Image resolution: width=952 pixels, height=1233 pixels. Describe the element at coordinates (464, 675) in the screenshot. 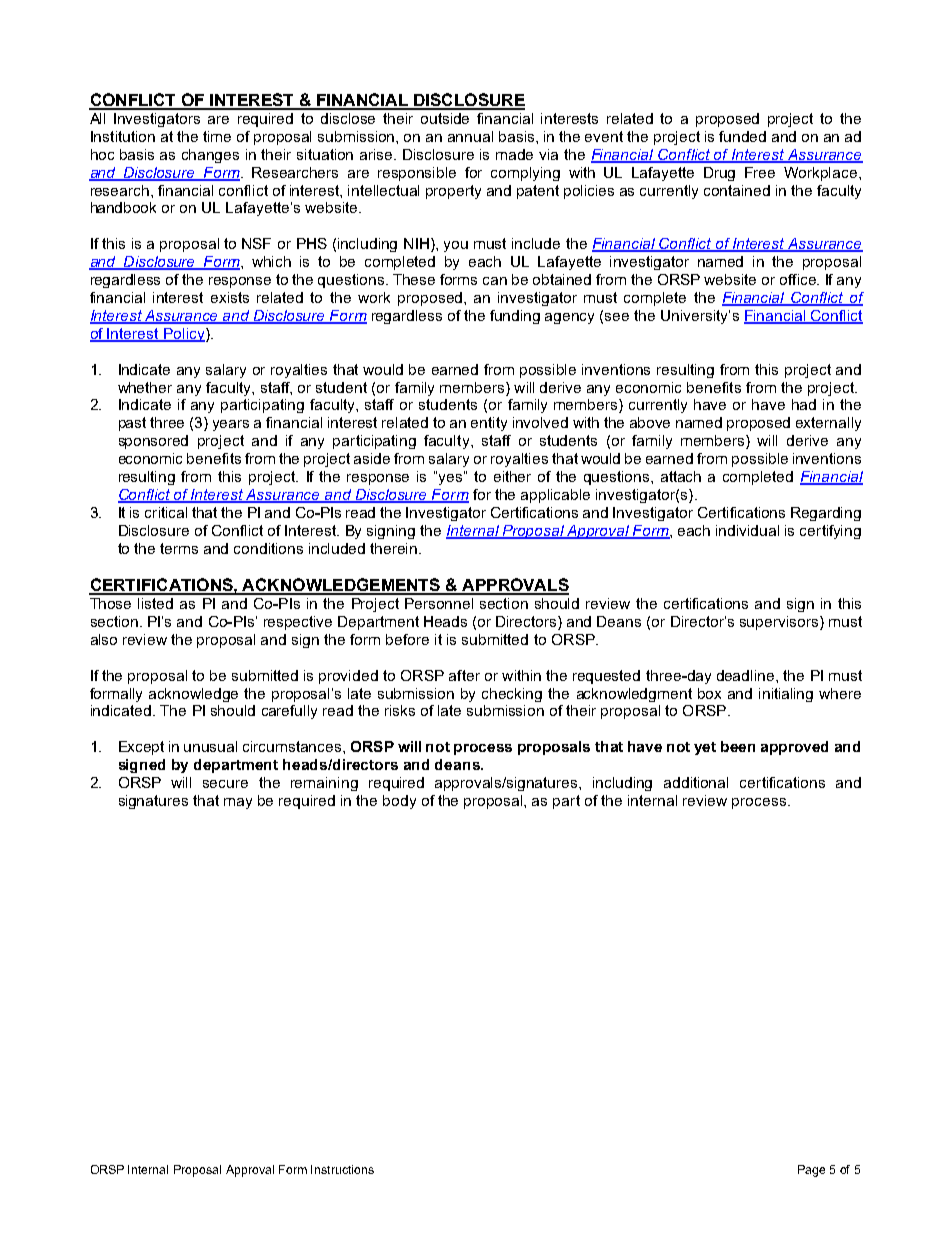

I see `after` at that location.
